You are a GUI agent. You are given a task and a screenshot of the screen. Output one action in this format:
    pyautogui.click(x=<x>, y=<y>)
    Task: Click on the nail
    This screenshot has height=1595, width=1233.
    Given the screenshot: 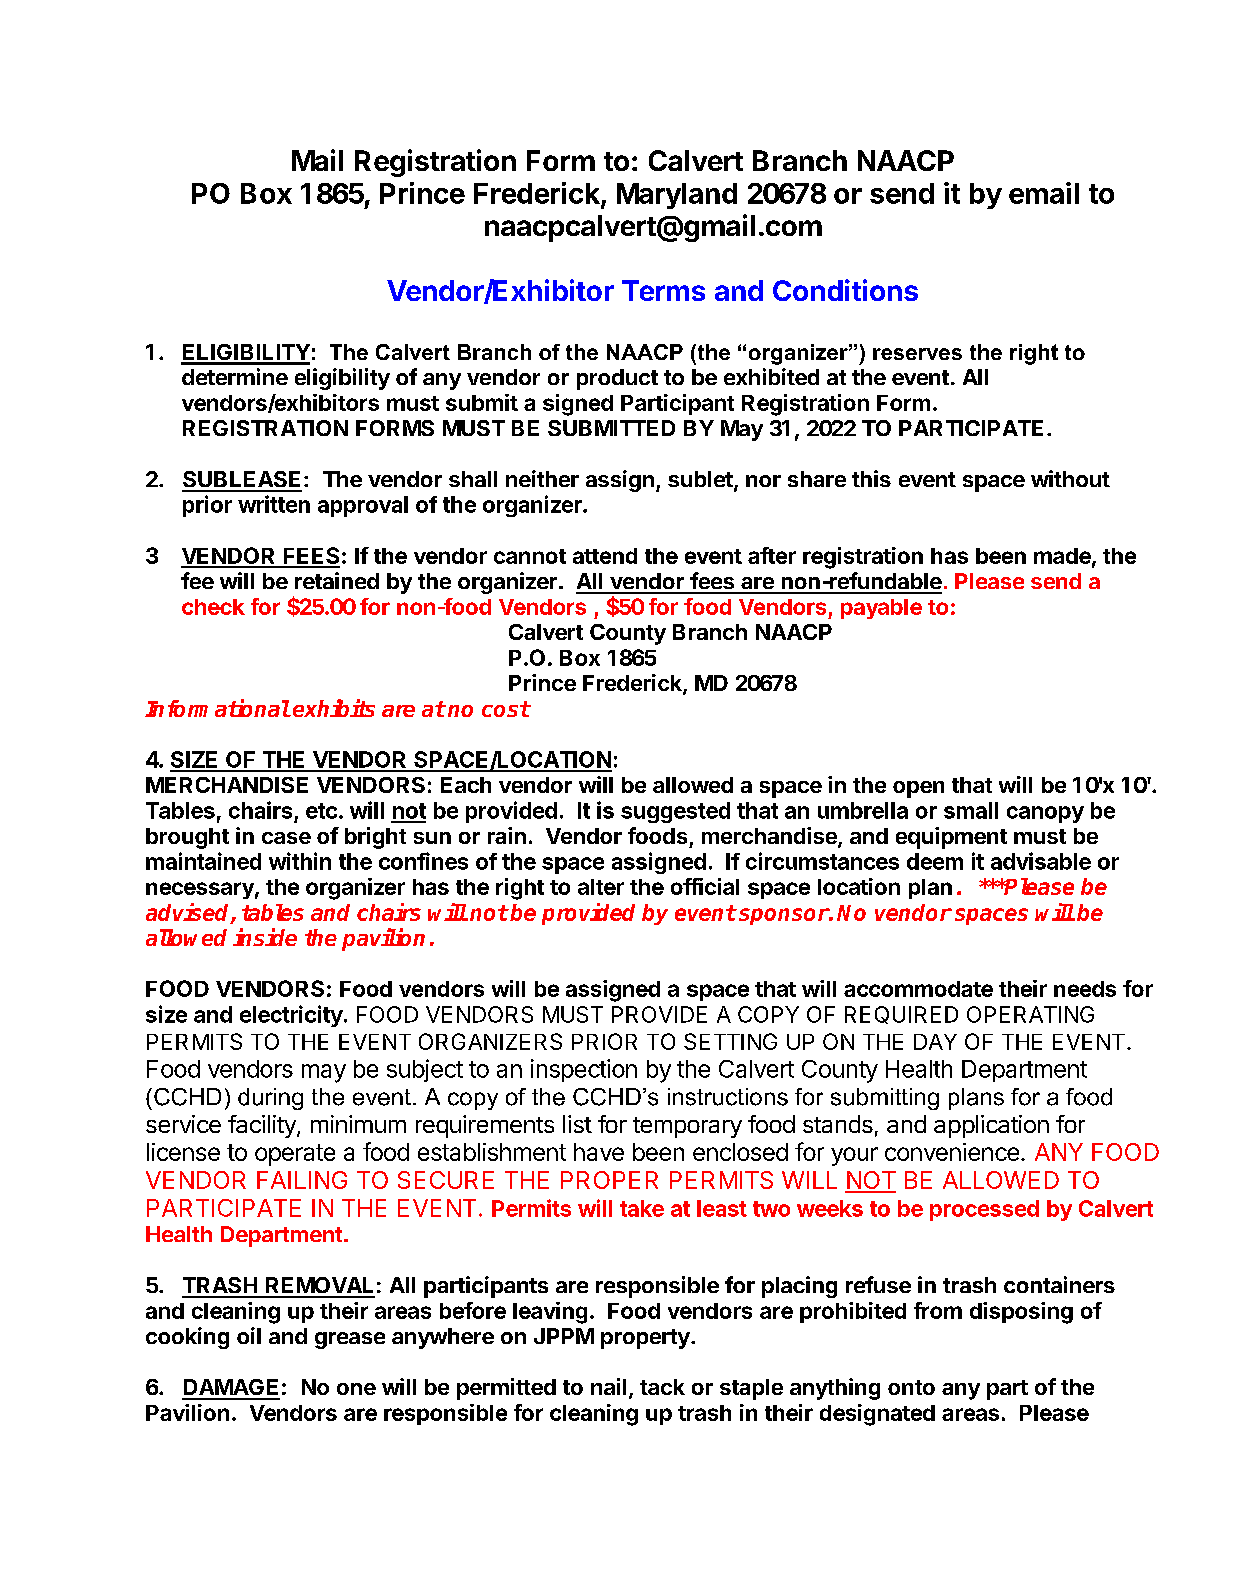 What is the action you would take?
    pyautogui.click(x=608, y=1386)
